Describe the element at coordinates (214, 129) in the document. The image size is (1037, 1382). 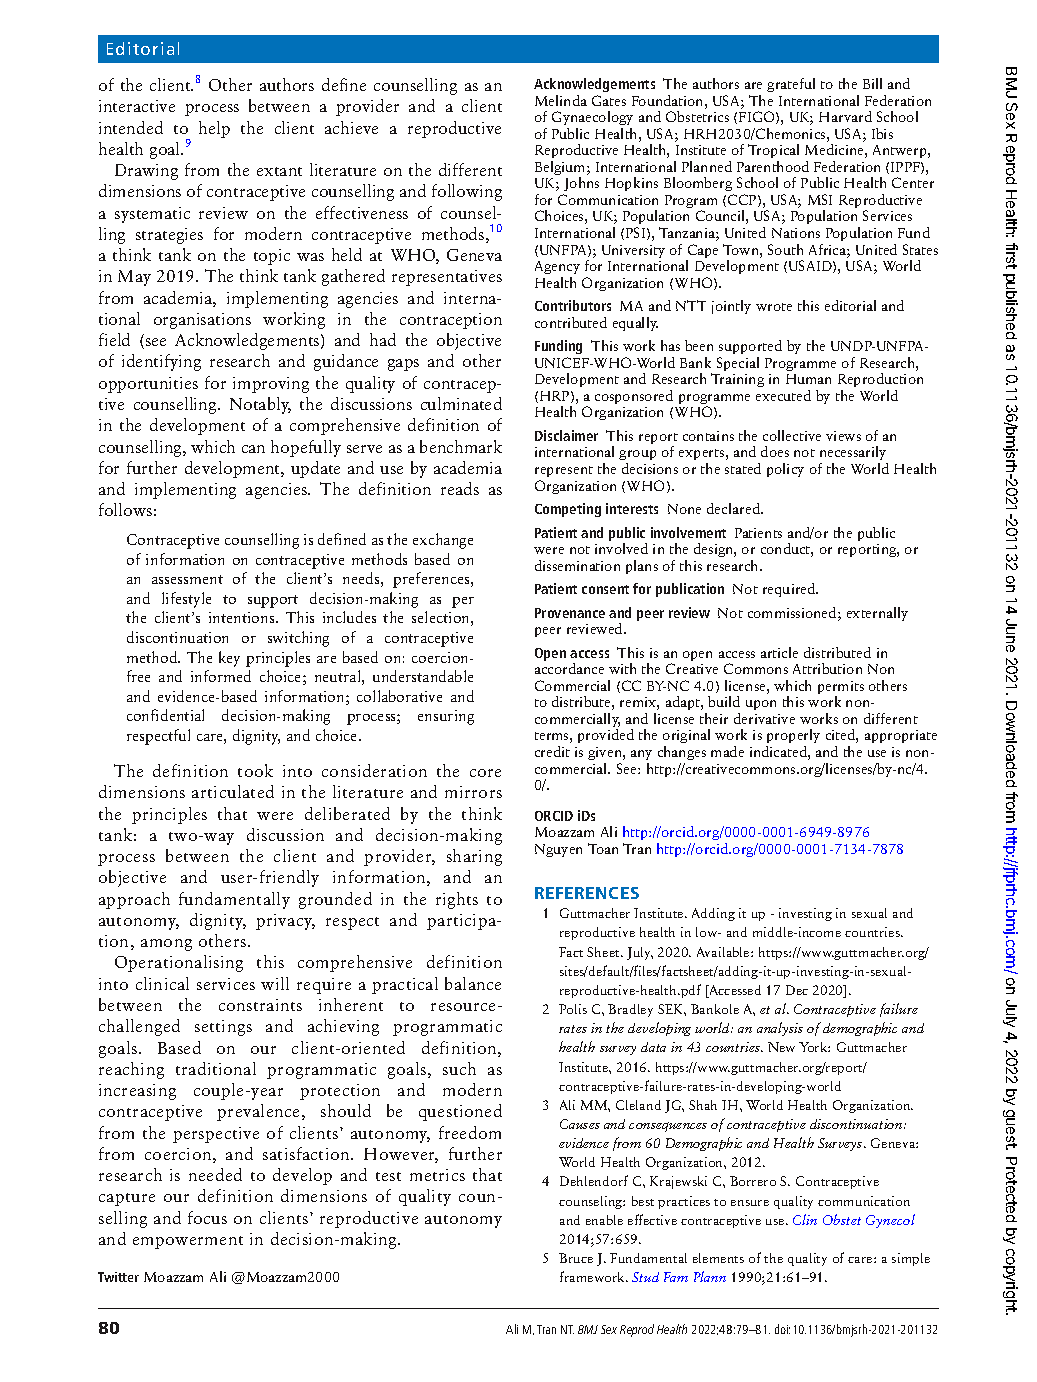
I see `help` at that location.
